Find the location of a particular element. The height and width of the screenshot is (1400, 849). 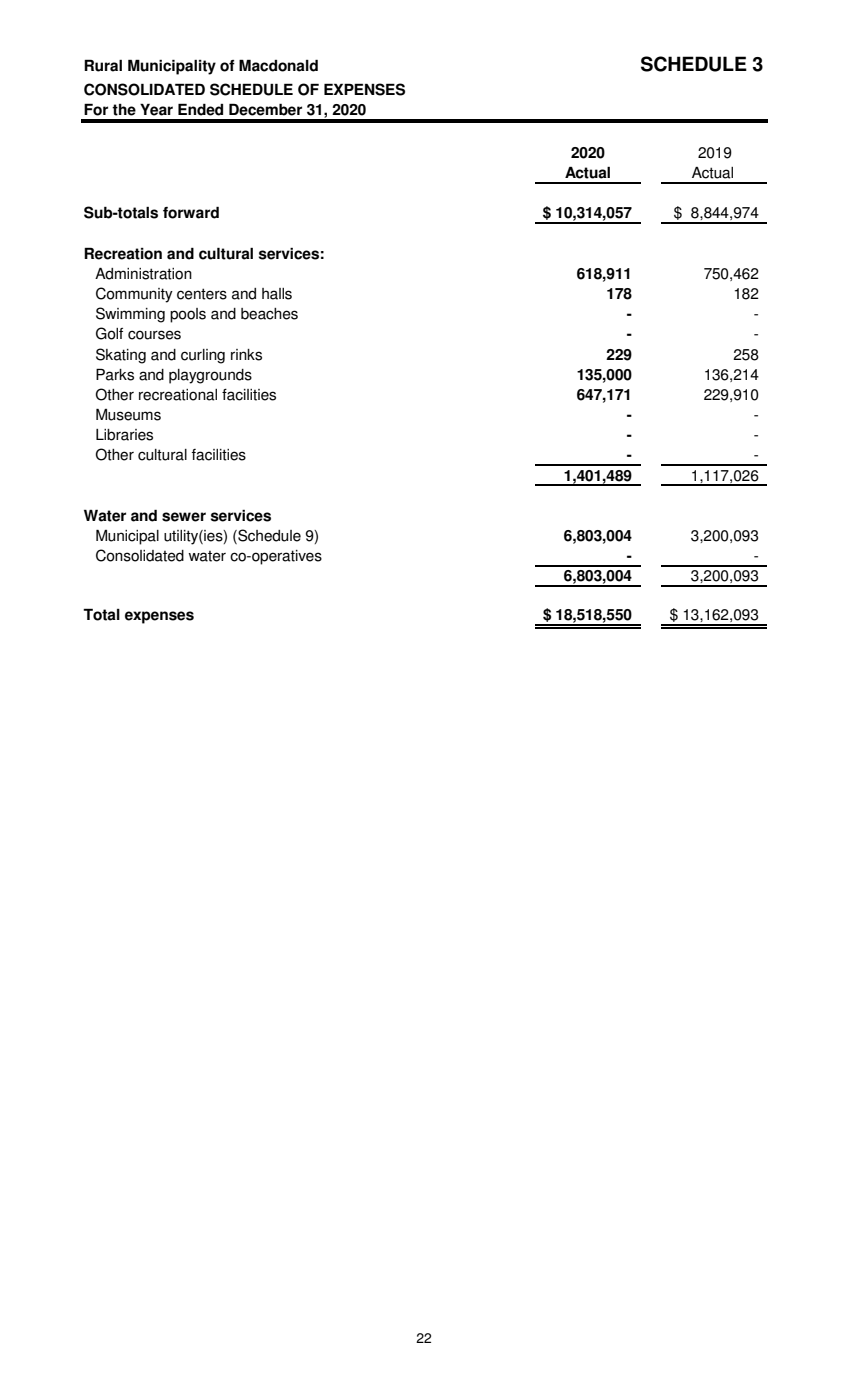

Ended is located at coordinates (200, 109).
